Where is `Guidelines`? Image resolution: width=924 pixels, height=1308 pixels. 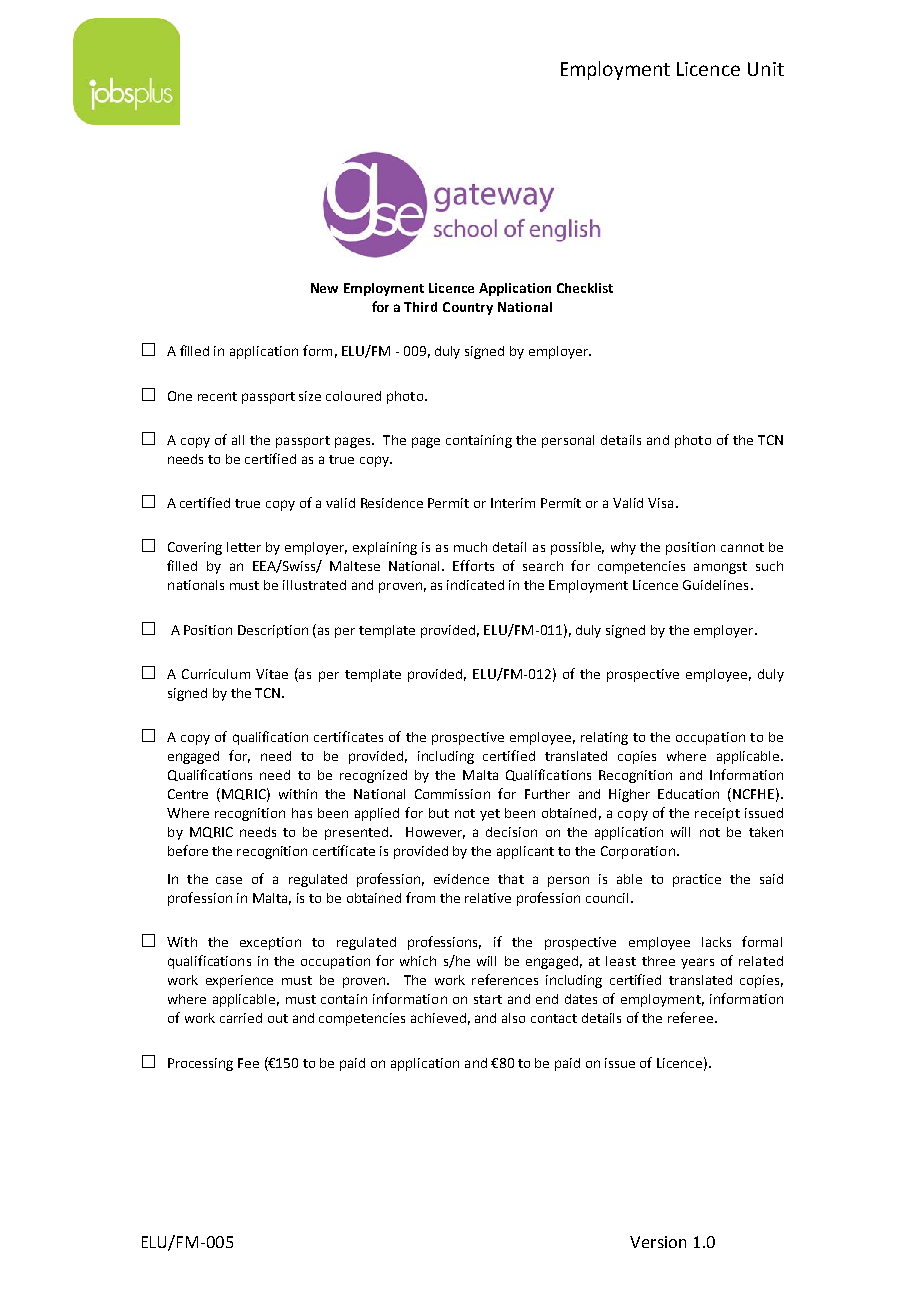 Guidelines is located at coordinates (715, 585).
